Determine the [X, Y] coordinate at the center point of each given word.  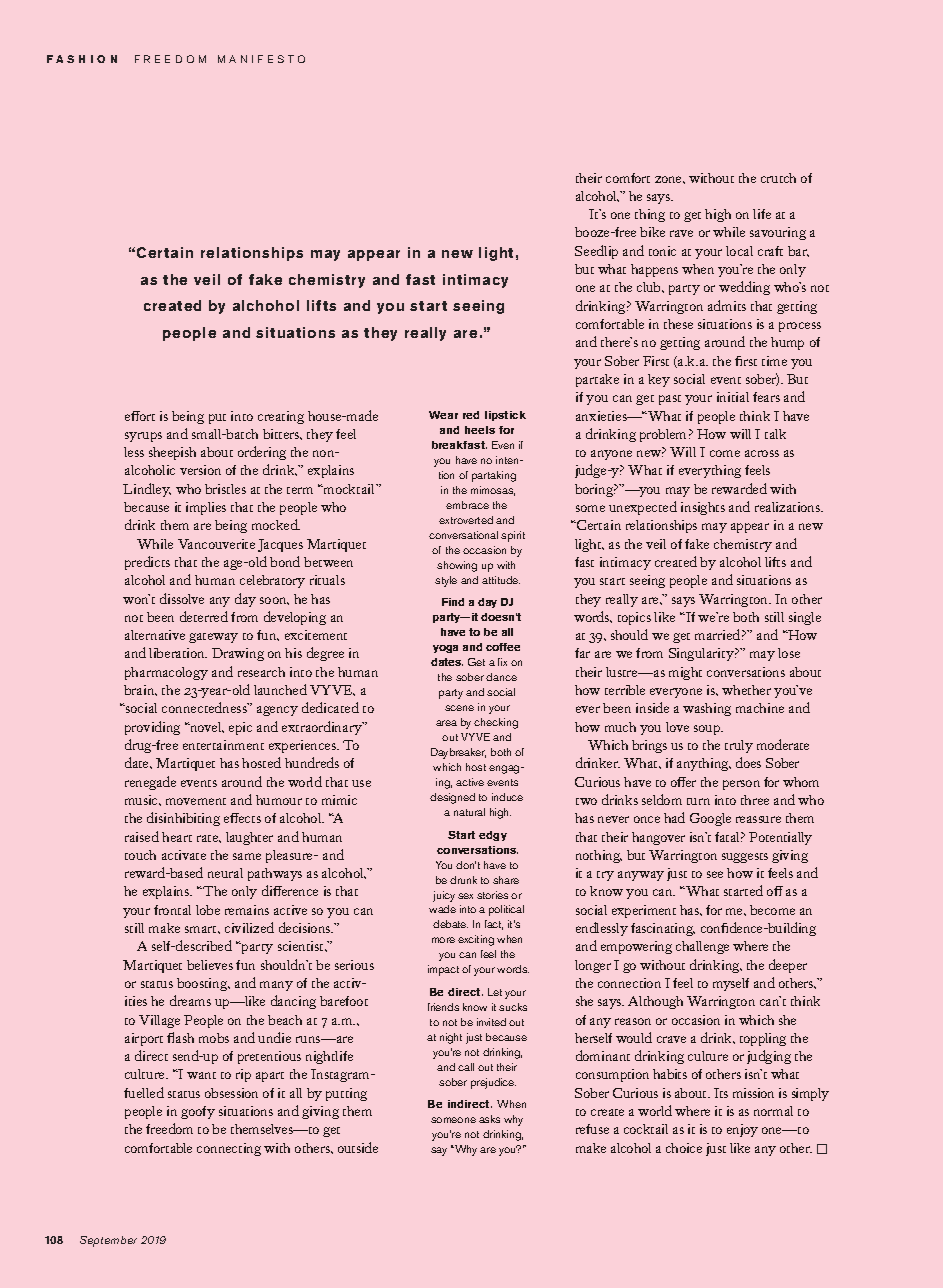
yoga [445, 649]
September [108, 1241]
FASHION [82, 59]
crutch [778, 178]
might [685, 673]
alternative [155, 635]
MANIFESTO [261, 59]
